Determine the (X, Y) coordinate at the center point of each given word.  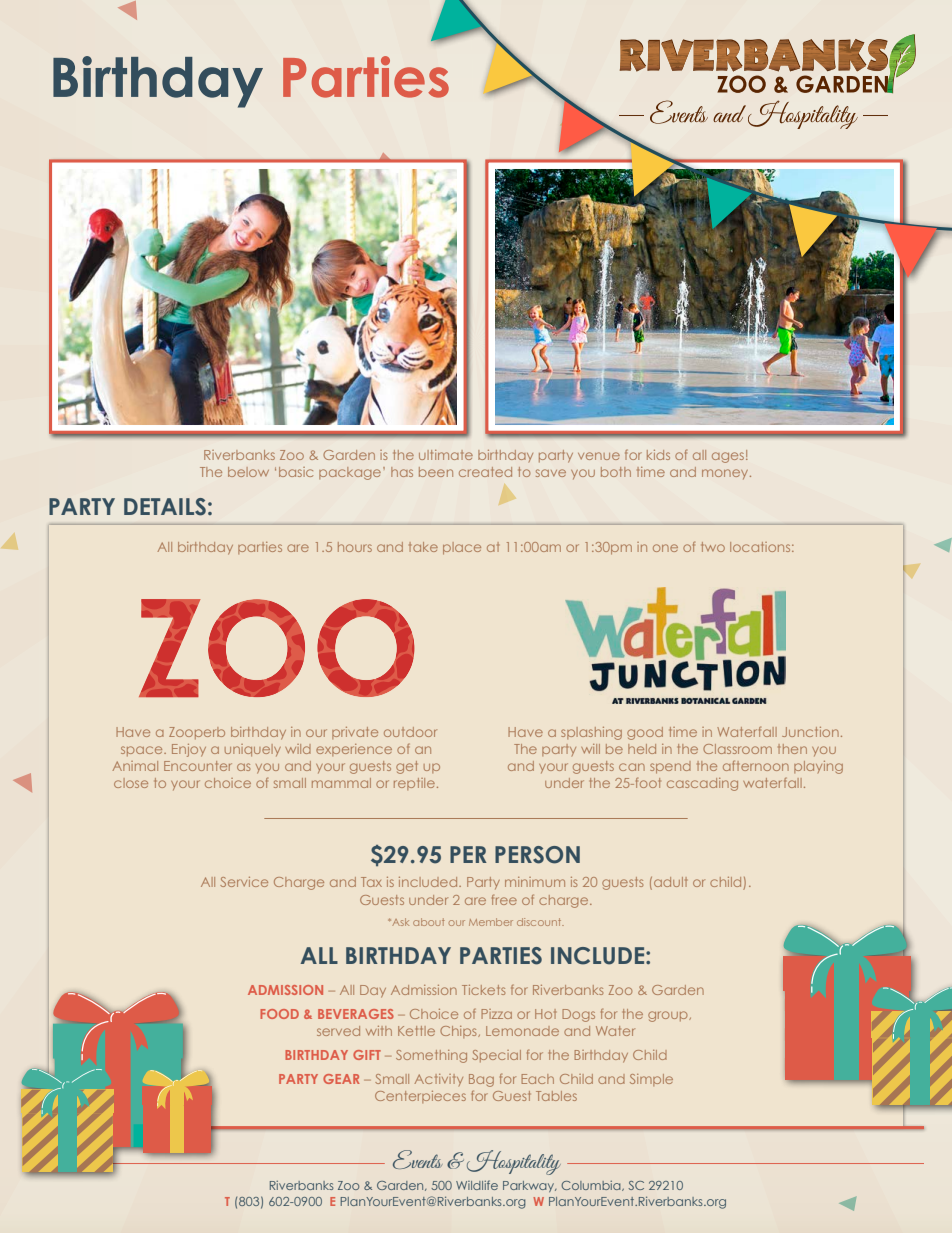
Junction (810, 732)
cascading (702, 784)
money (726, 474)
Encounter (198, 766)
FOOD (279, 1014)
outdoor (410, 732)
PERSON (537, 855)
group (669, 1016)
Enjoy (189, 750)
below (248, 472)
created (485, 472)
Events (418, 1159)
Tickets (483, 990)
